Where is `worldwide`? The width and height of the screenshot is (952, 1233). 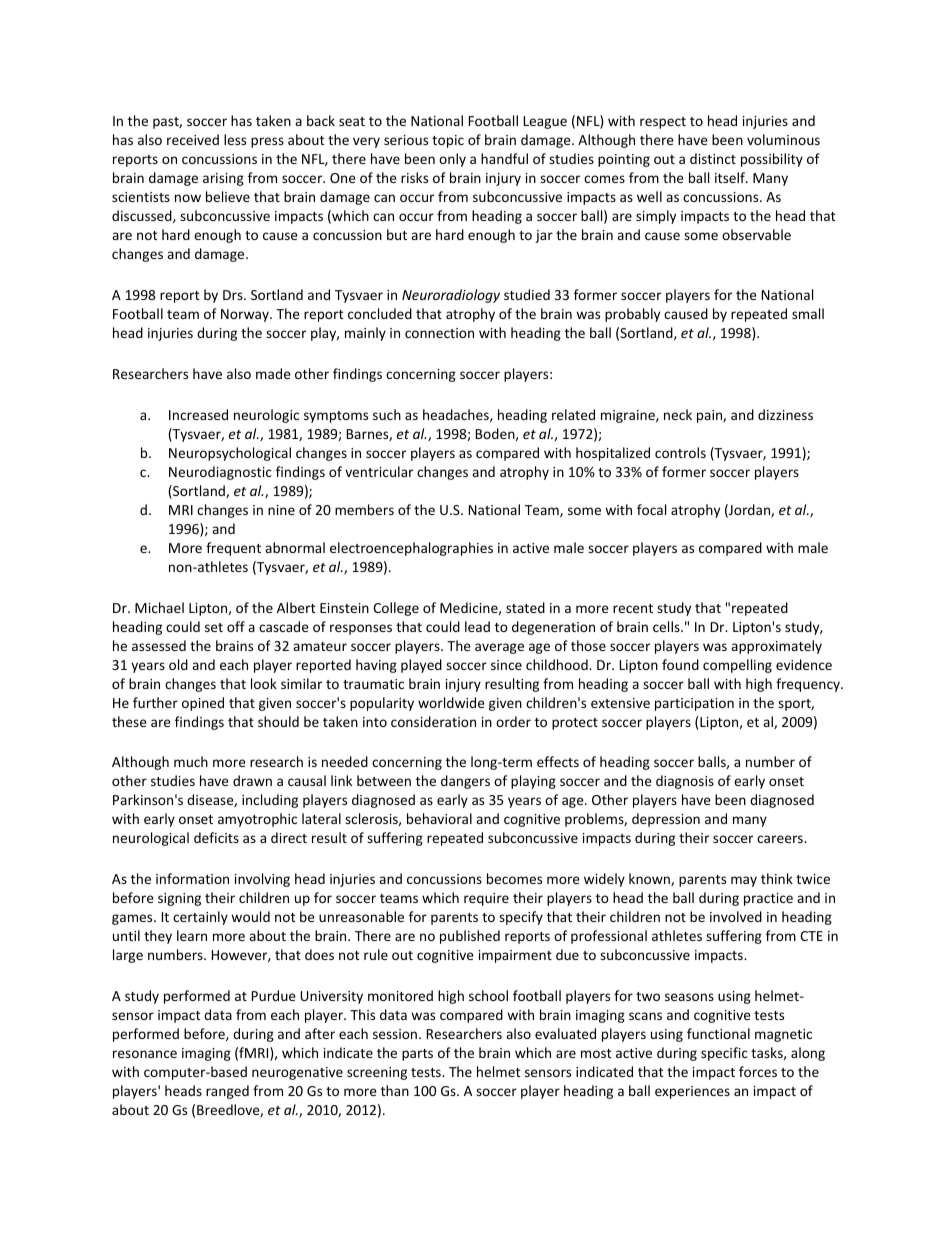 worldwide is located at coordinates (451, 702).
